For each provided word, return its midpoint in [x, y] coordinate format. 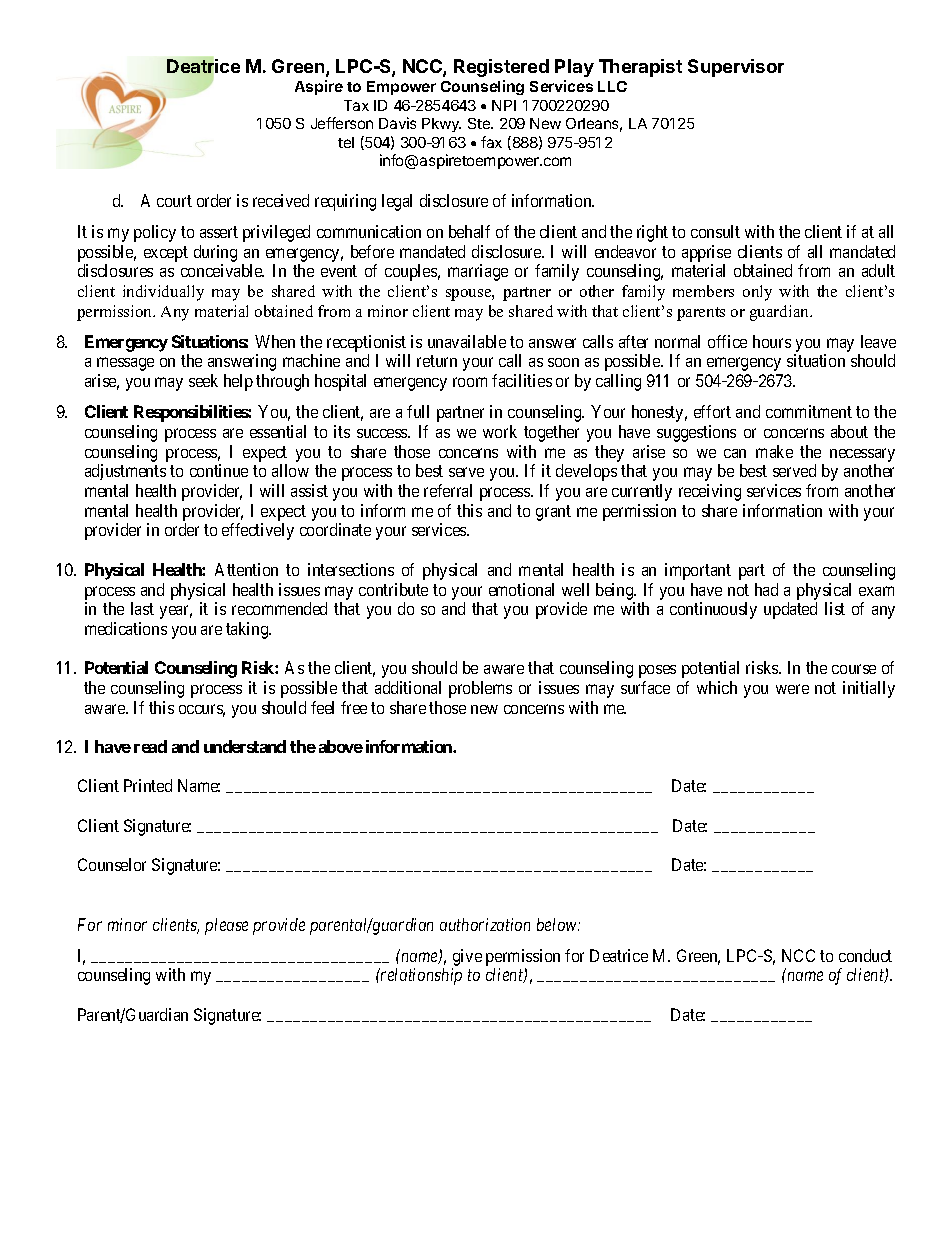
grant [553, 513]
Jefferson [342, 123]
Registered [501, 68]
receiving [710, 492]
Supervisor [736, 68]
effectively [258, 531]
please [226, 926]
